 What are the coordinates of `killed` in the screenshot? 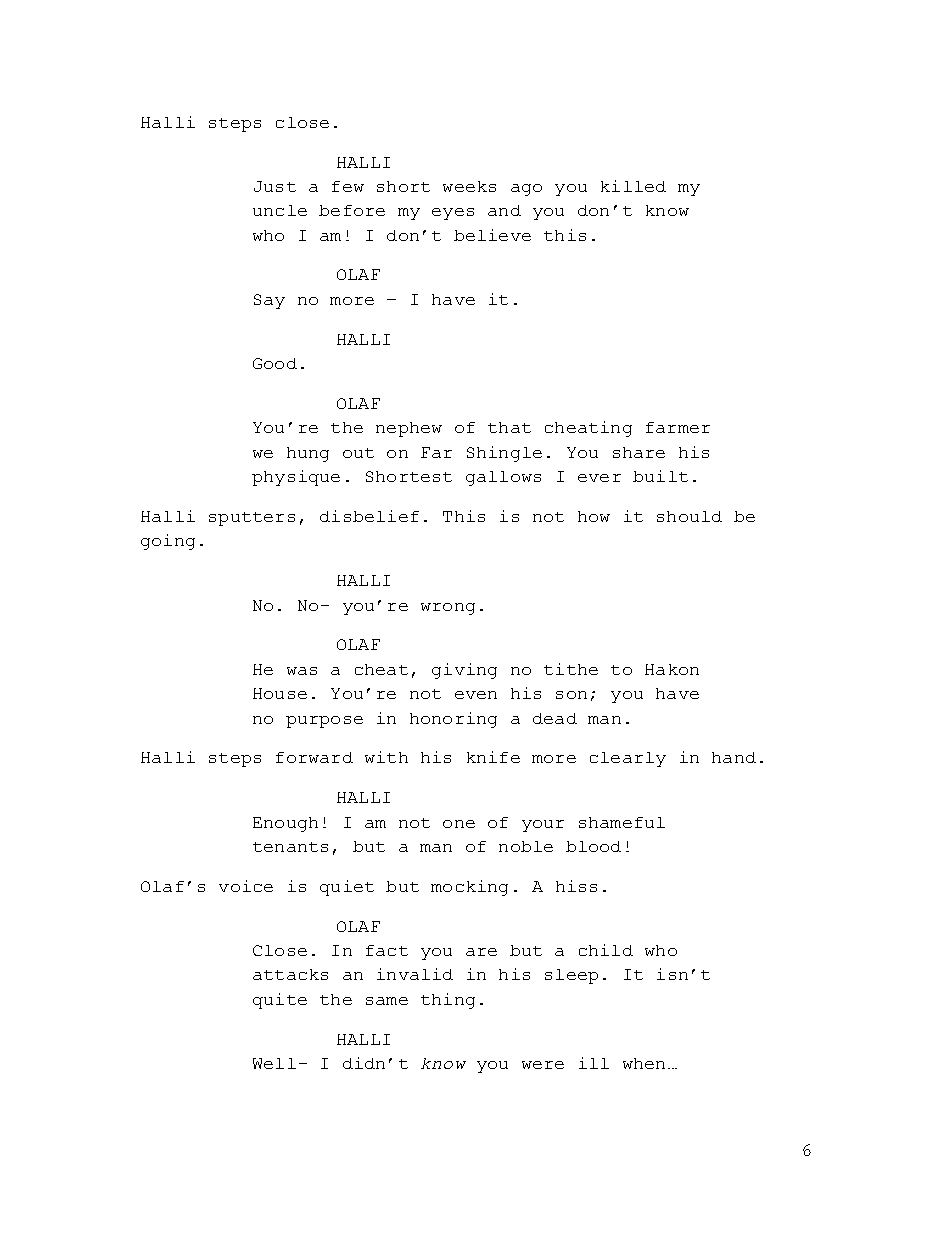 It's located at (633, 186).
